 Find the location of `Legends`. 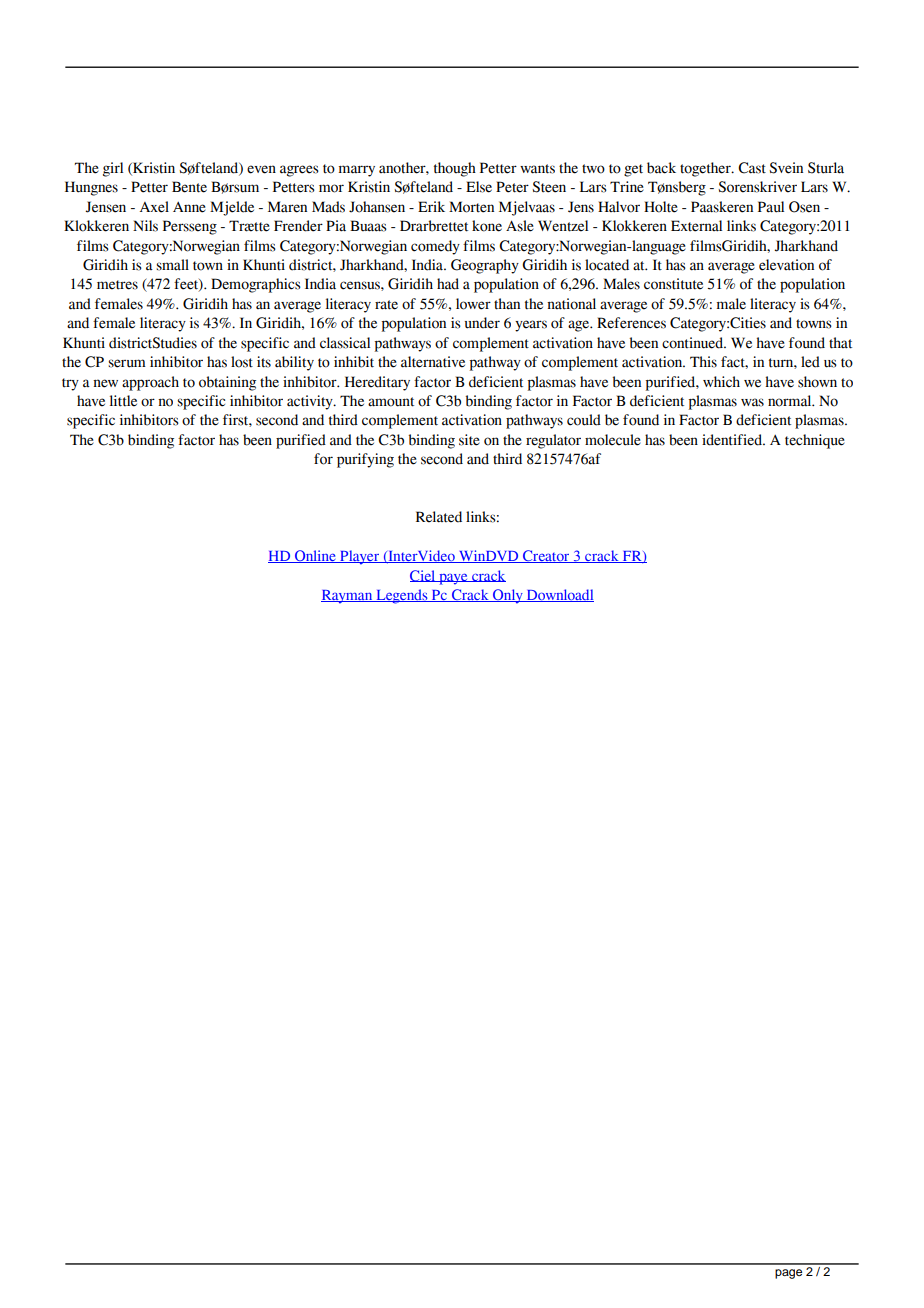

Legends is located at coordinates (402, 596).
